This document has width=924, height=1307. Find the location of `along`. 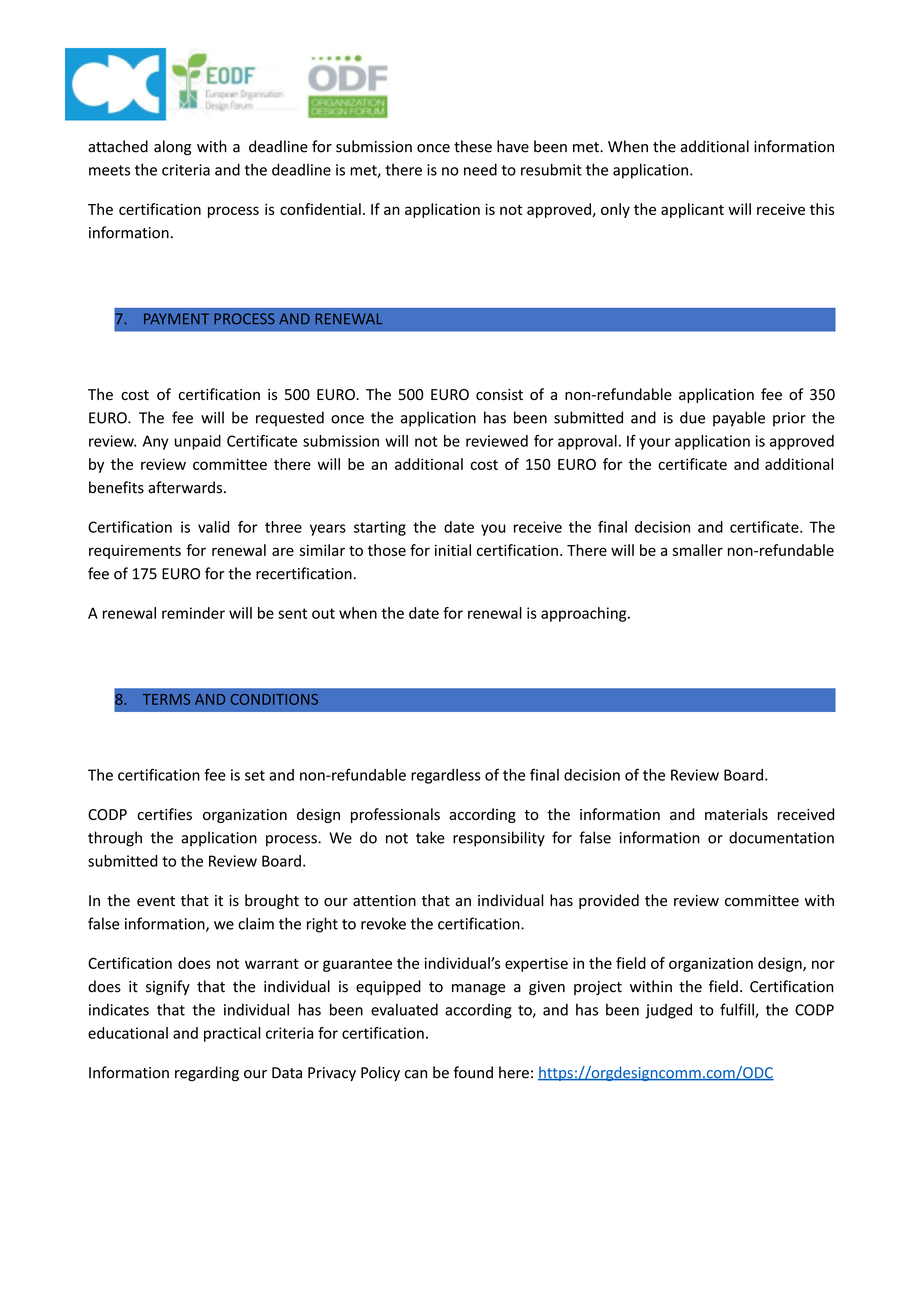

along is located at coordinates (172, 148).
